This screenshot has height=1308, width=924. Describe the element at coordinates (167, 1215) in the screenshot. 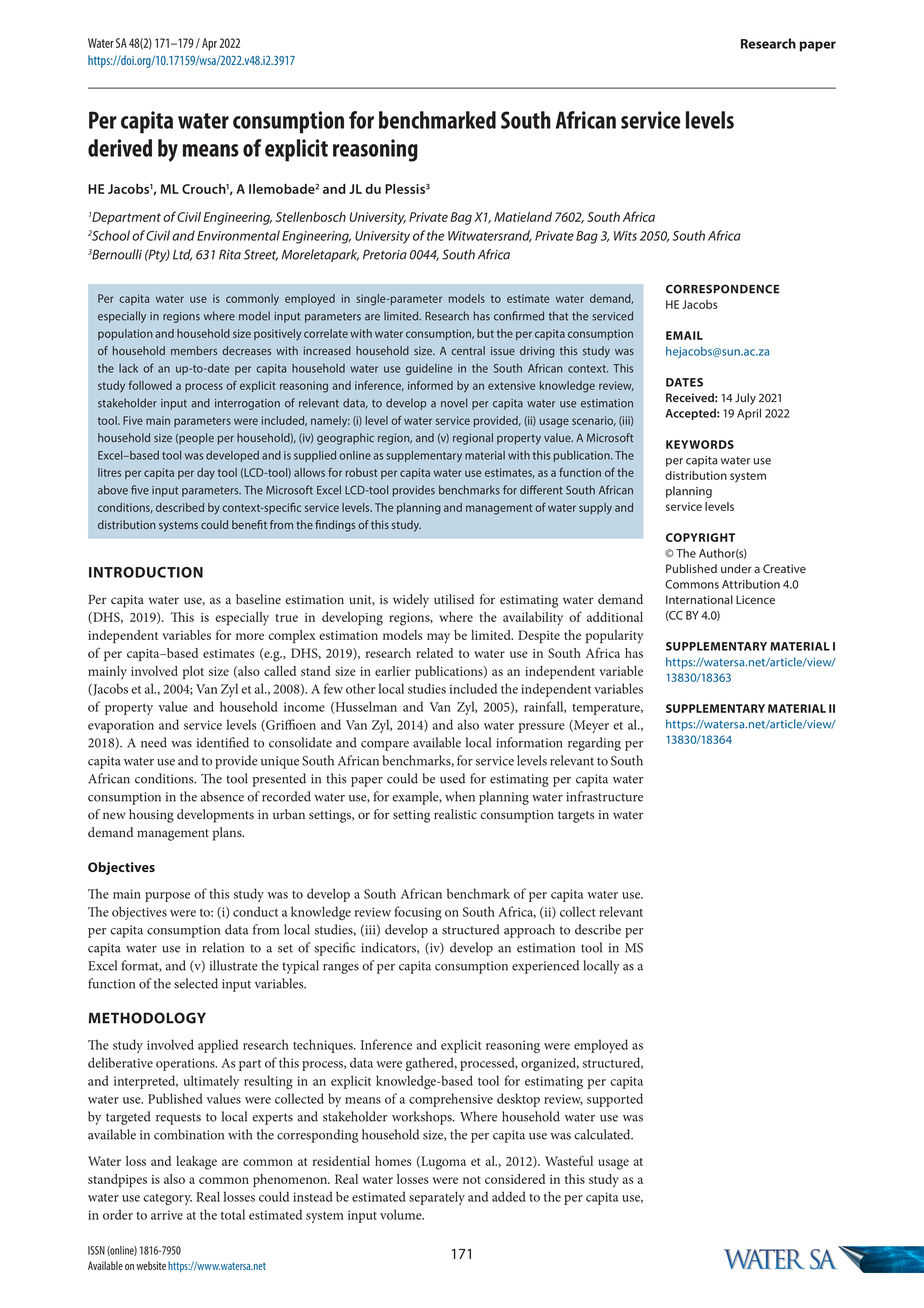

I see `arrive` at that location.
